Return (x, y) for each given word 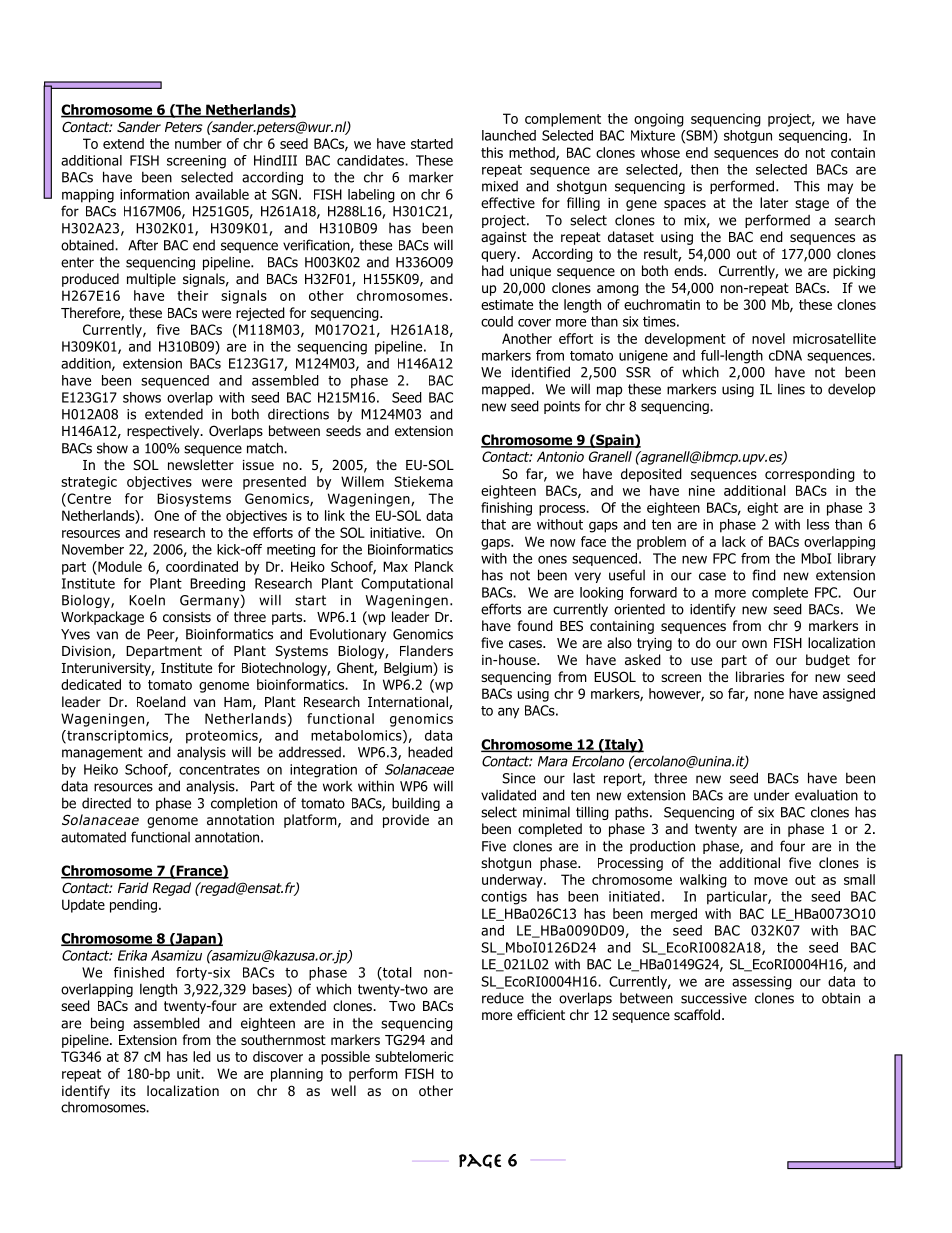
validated (508, 795)
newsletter (201, 464)
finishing (506, 509)
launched (509, 135)
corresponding (810, 475)
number (198, 143)
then (704, 169)
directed (106, 803)
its (128, 1091)
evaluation (826, 795)
